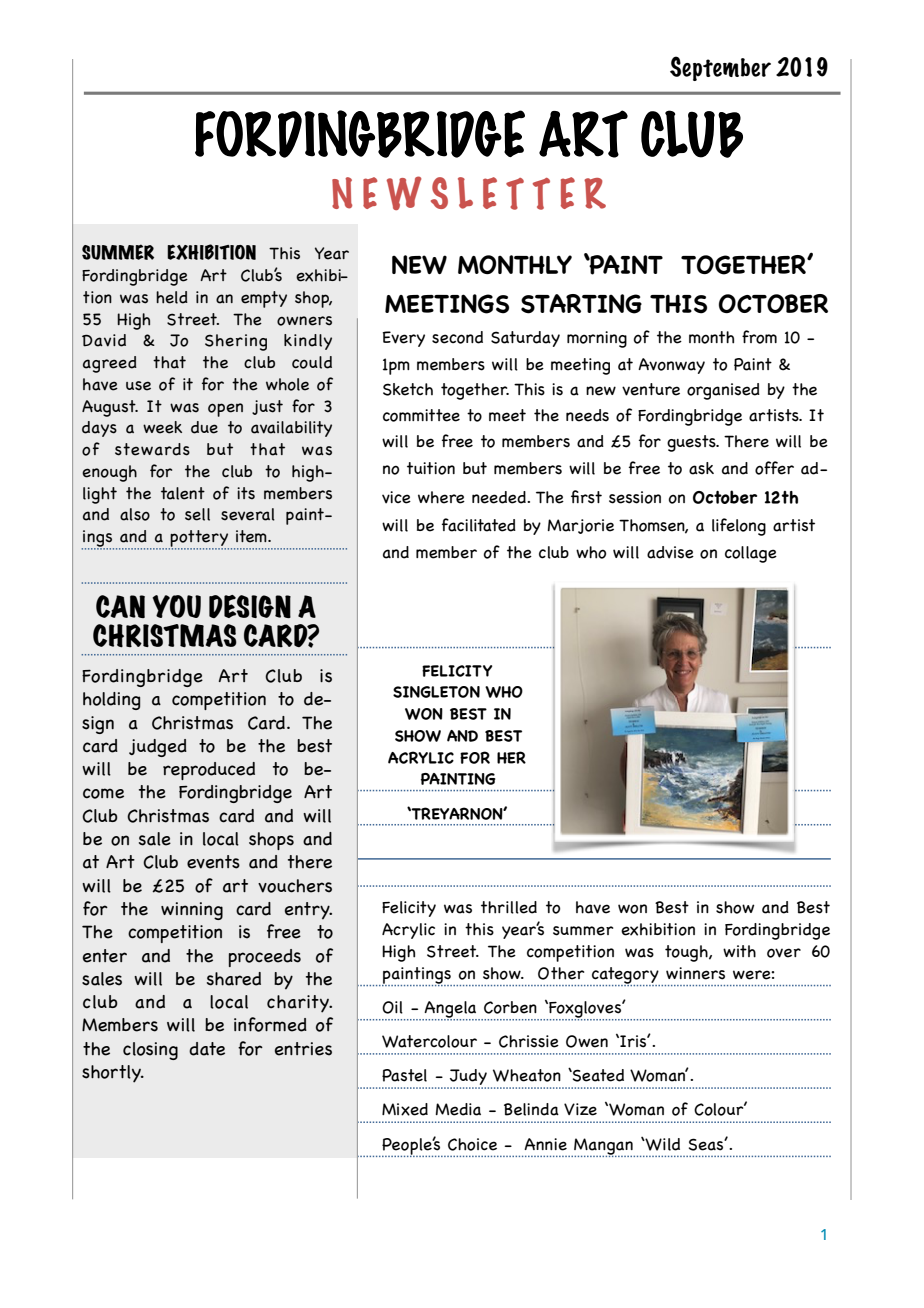 The height and width of the page is (1308, 924). What do you see at coordinates (692, 443) in the page?
I see `guests` at bounding box center [692, 443].
